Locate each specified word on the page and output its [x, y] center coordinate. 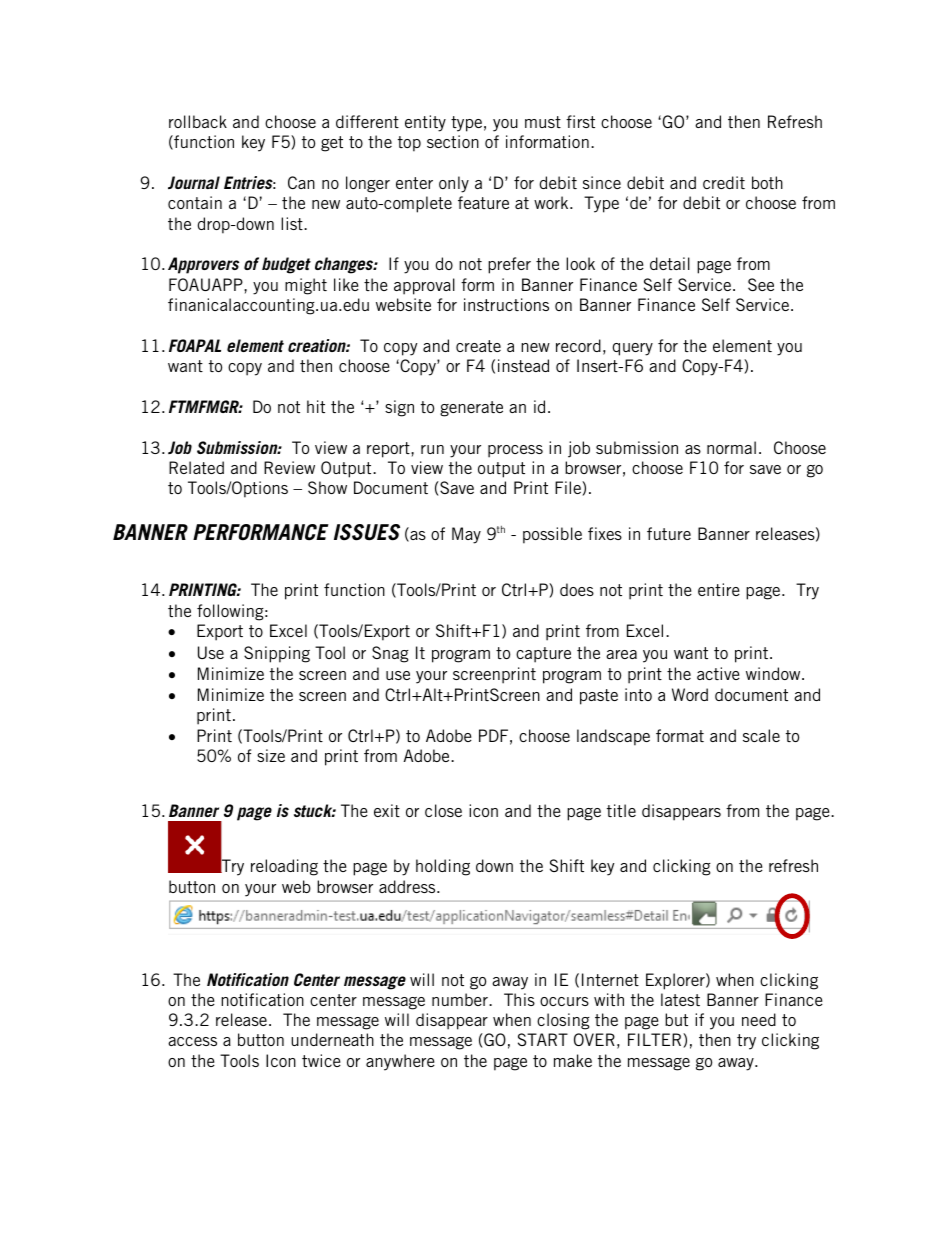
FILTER [656, 1040]
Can [301, 182]
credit [724, 182]
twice [321, 1060]
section [453, 141]
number [461, 999]
